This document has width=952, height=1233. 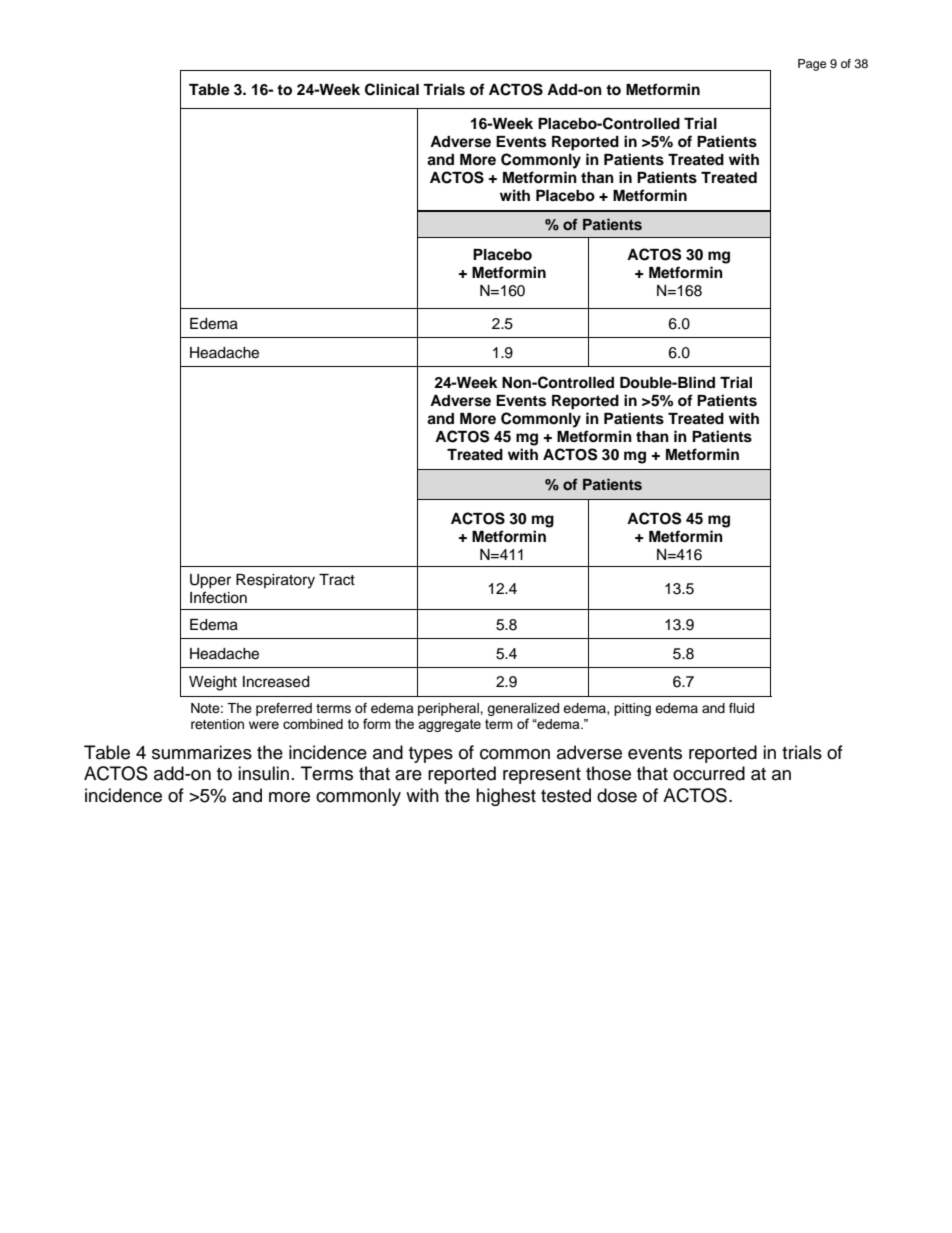 What do you see at coordinates (337, 580) in the document?
I see `Tract` at bounding box center [337, 580].
